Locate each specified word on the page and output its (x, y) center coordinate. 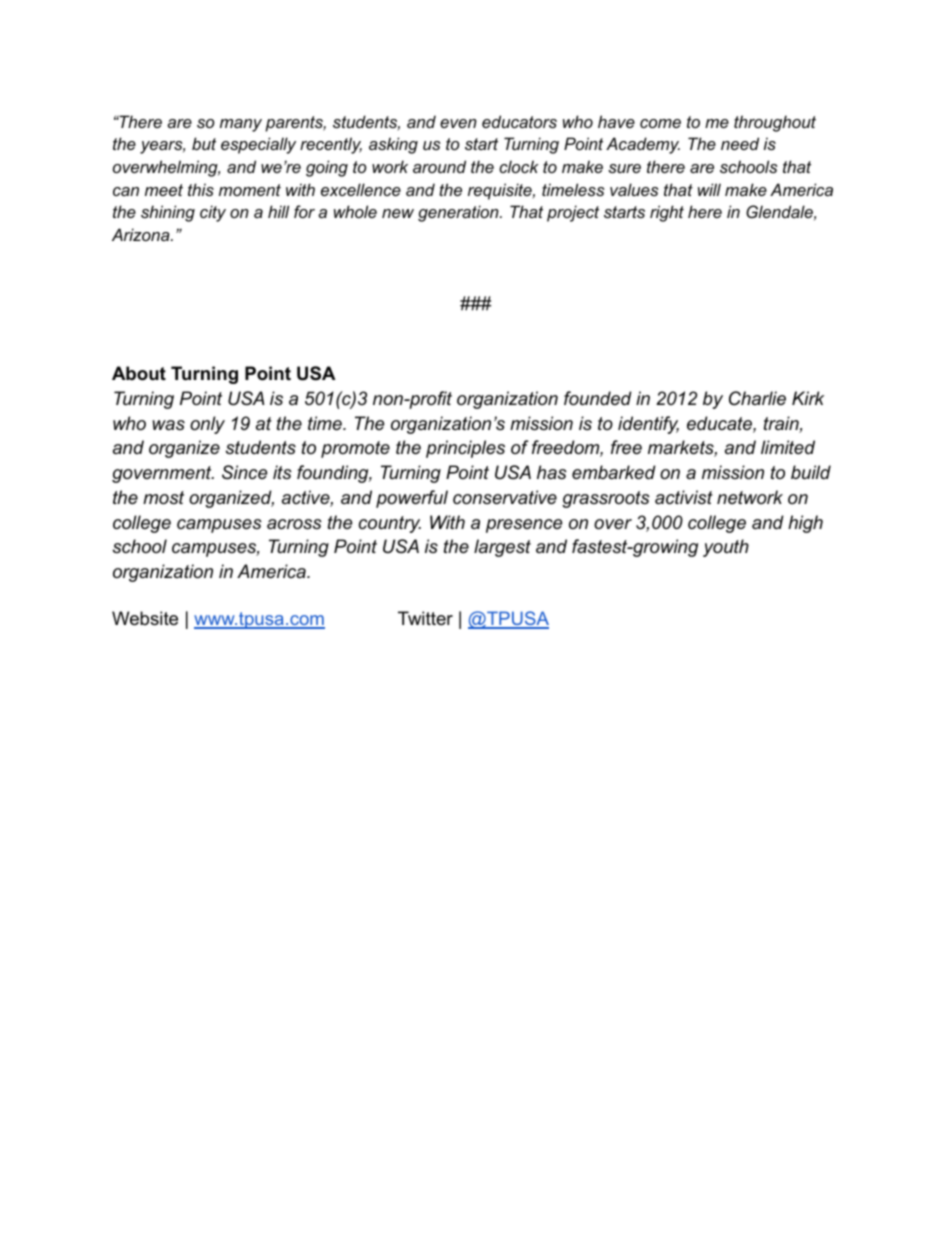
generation (459, 213)
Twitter (425, 618)
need (740, 143)
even (458, 123)
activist (684, 497)
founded (598, 398)
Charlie (757, 398)
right (667, 213)
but (204, 143)
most (163, 497)
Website (145, 618)
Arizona (142, 234)
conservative (505, 497)
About (139, 373)
